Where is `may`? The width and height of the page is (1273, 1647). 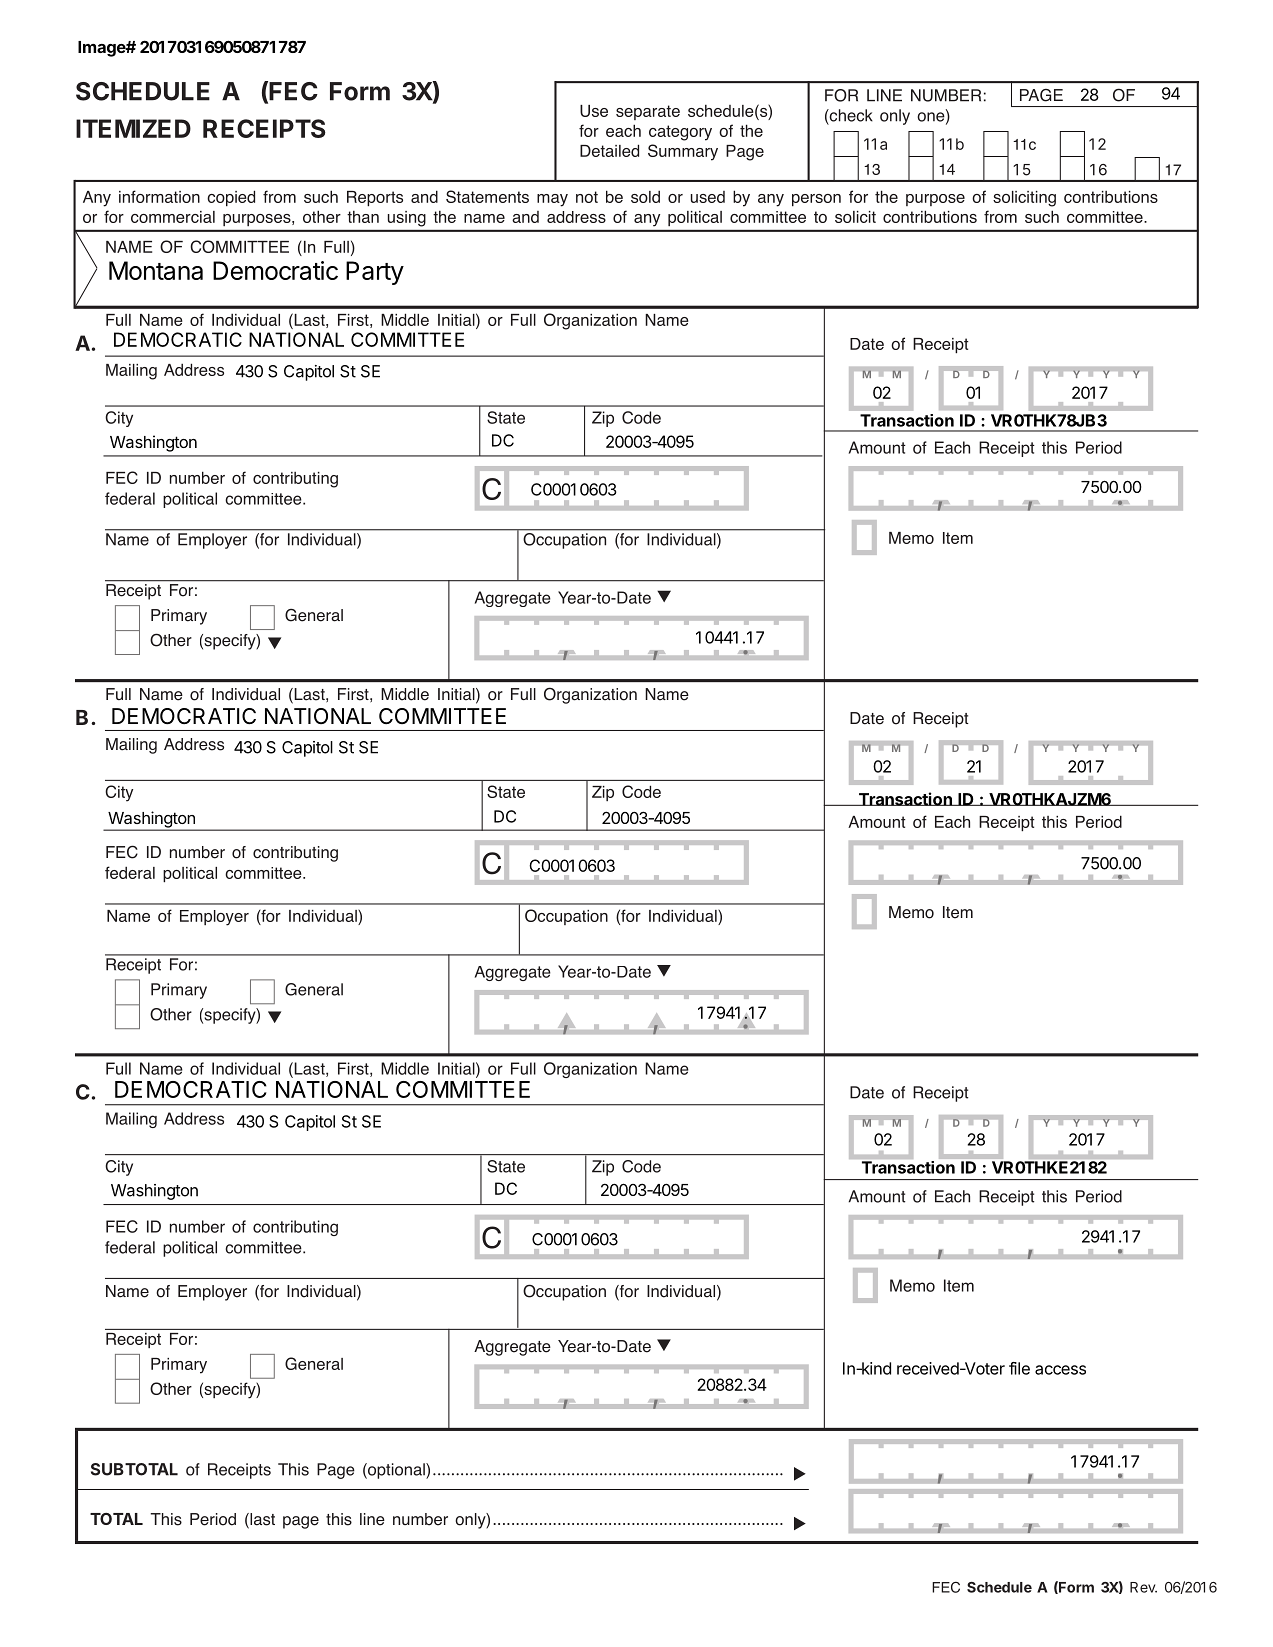 may is located at coordinates (552, 200).
